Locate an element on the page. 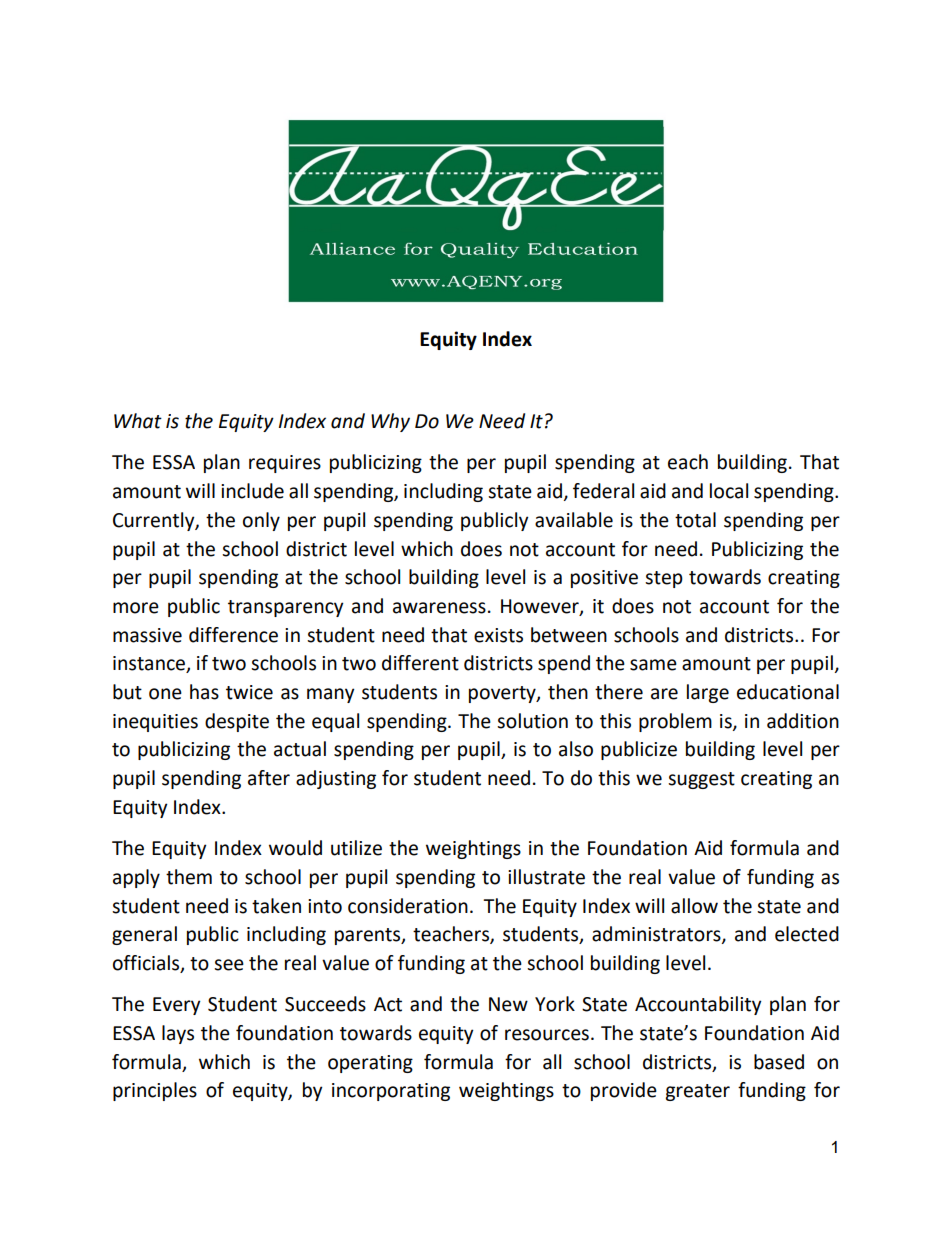 Image resolution: width=952 pixels, height=1233 pixels. solution is located at coordinates (532, 721).
